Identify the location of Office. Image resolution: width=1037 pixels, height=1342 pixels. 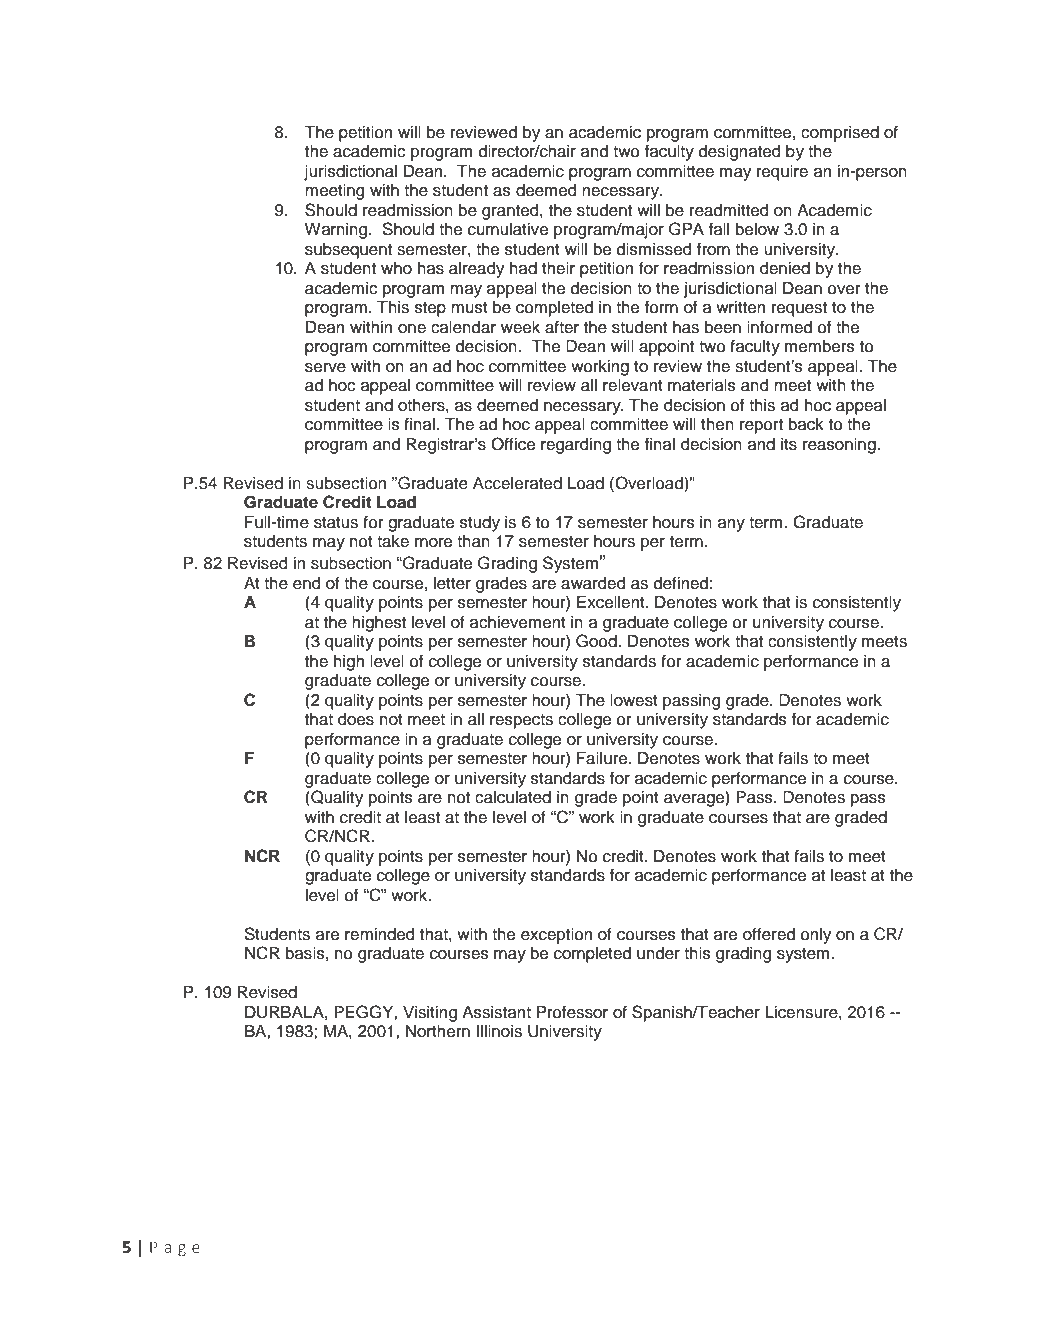
(513, 444).
